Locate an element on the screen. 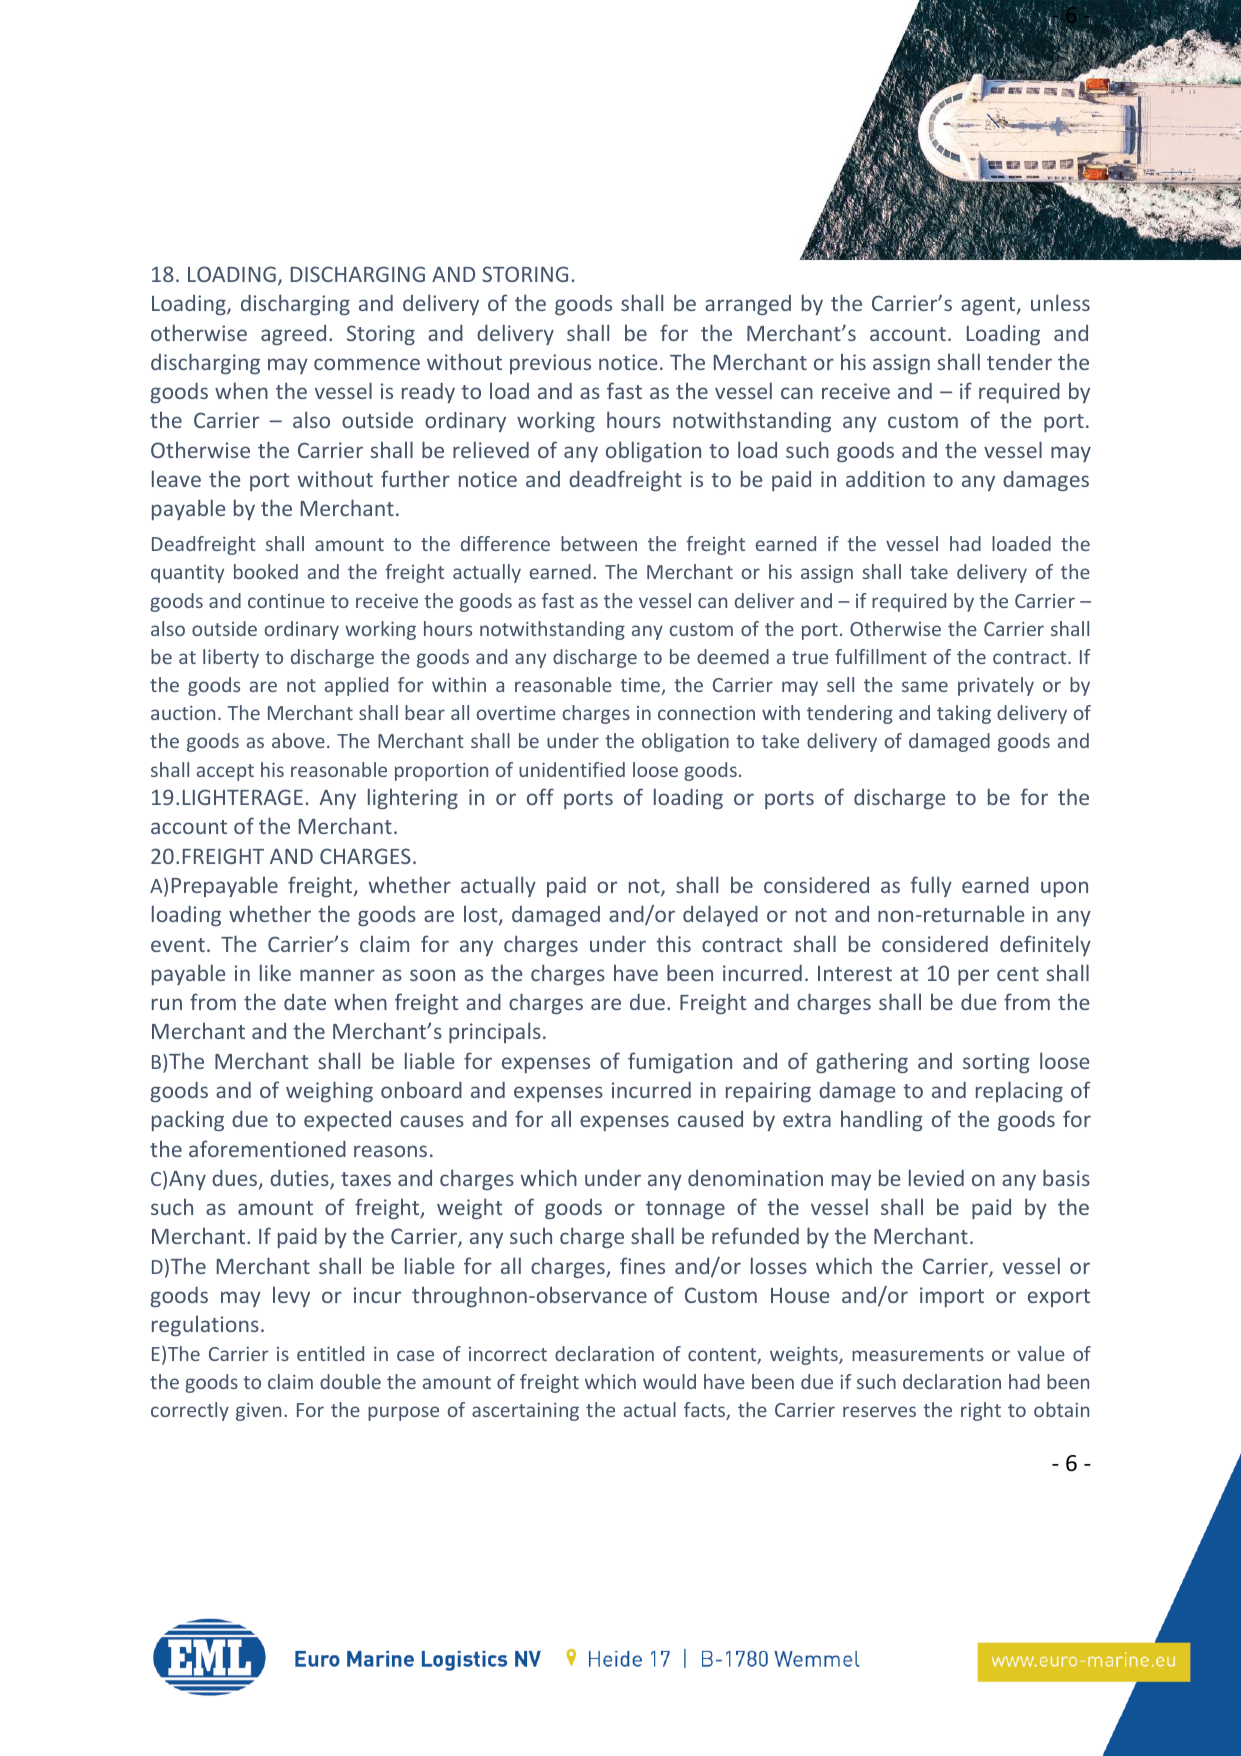  agreed is located at coordinates (293, 335).
